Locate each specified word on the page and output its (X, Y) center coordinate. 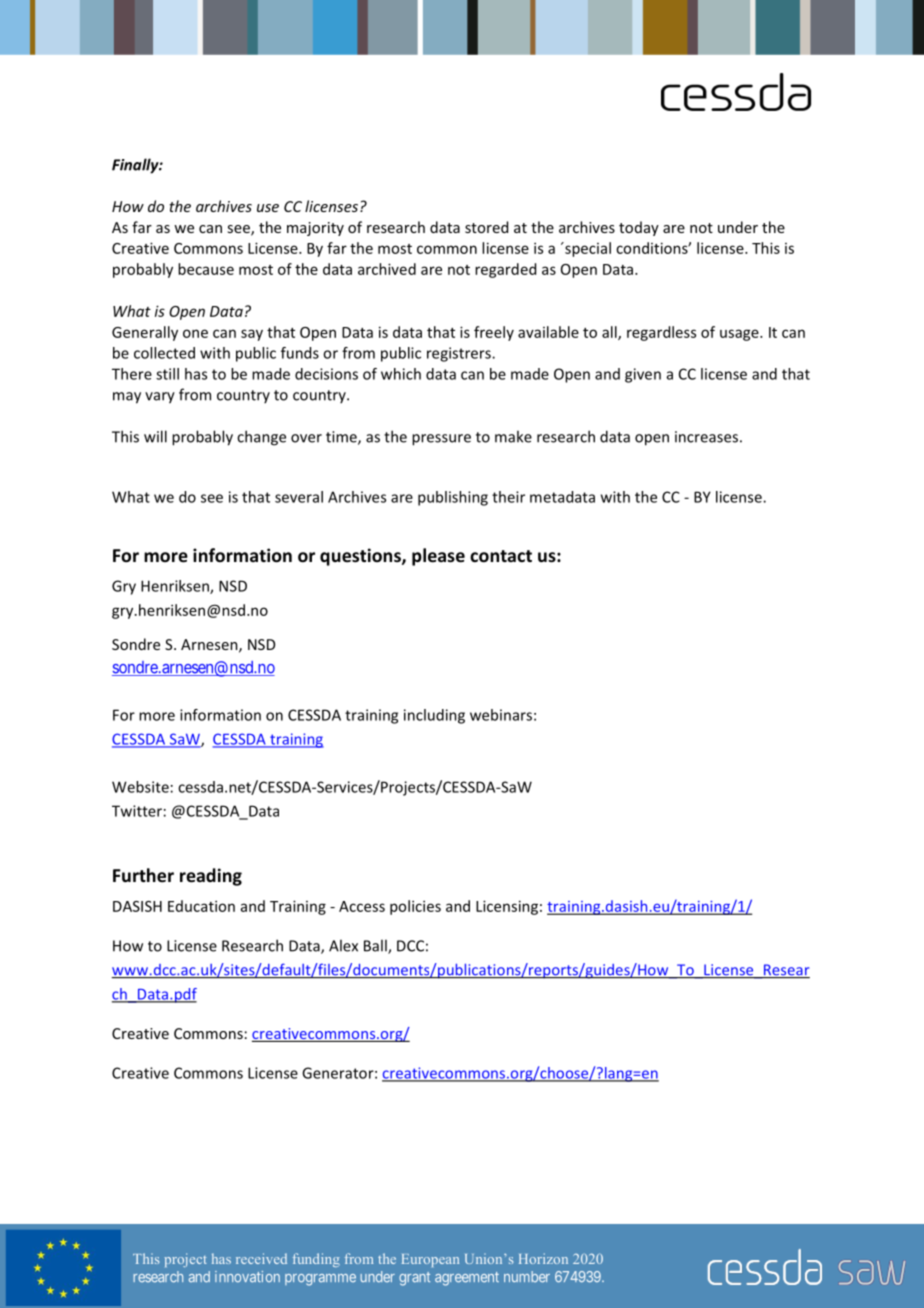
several (299, 497)
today (639, 228)
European (430, 1260)
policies (415, 907)
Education (201, 906)
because (206, 269)
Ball (376, 946)
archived (387, 269)
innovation (247, 1276)
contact (501, 556)
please (438, 557)
